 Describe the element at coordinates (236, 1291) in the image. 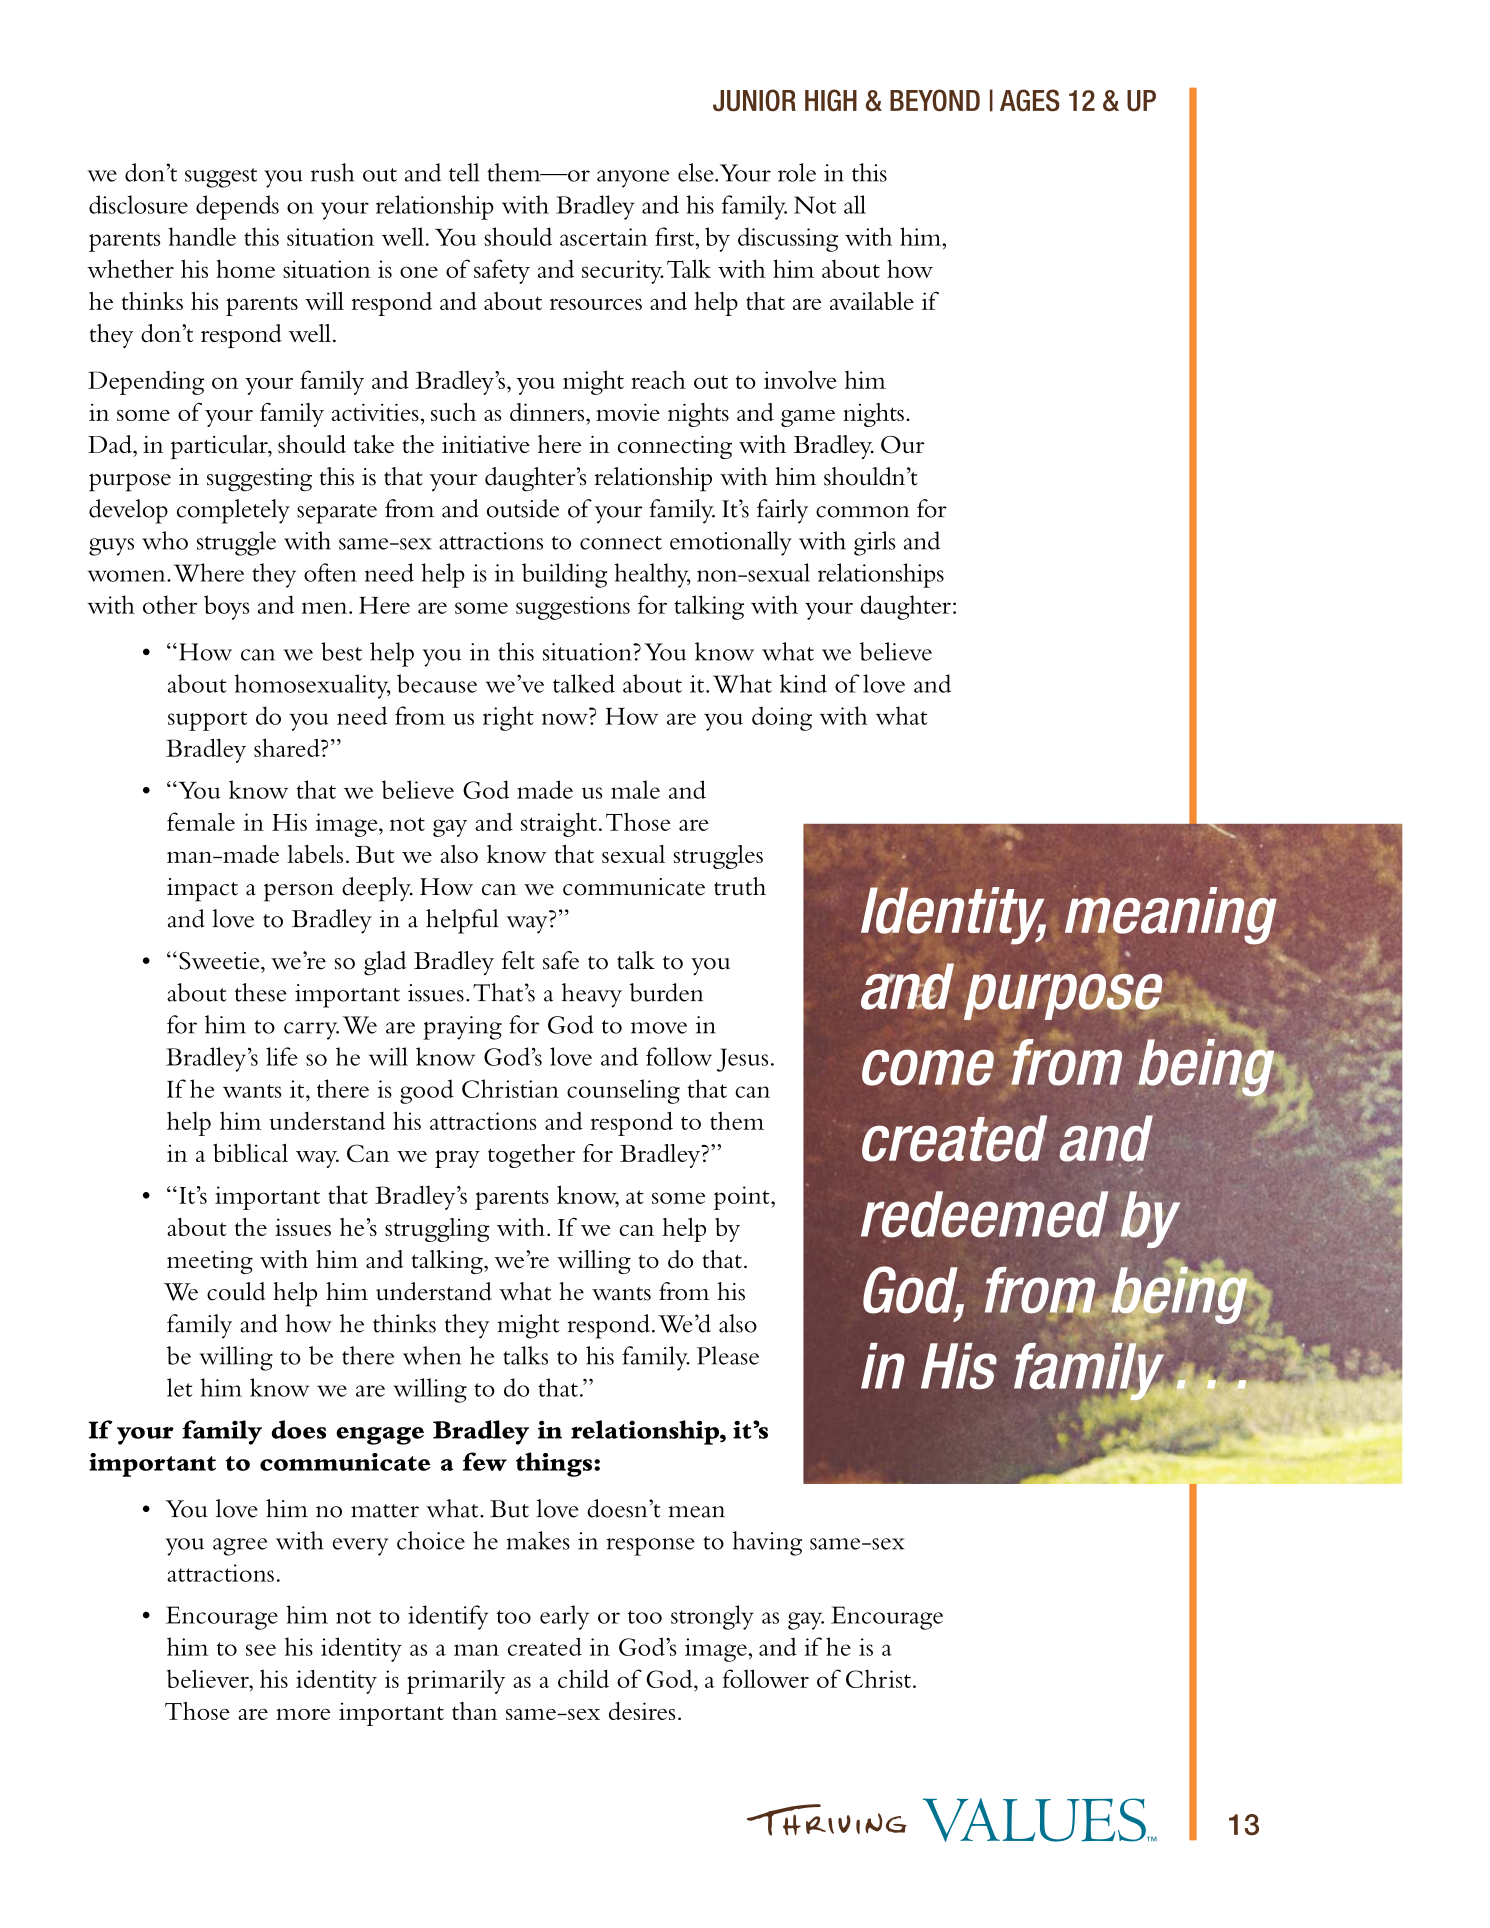

I see `could` at that location.
